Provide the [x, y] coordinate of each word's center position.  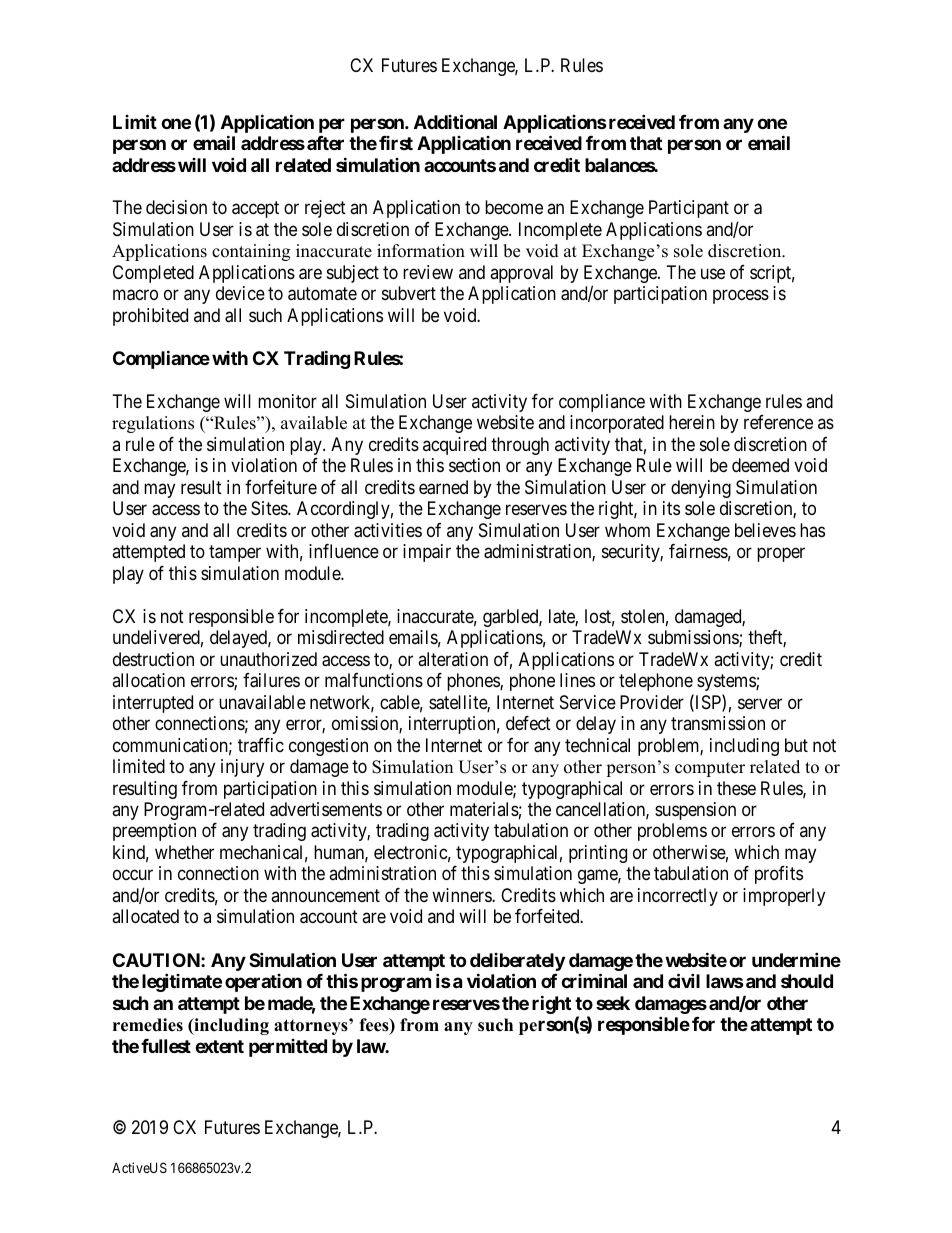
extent [219, 1046]
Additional [455, 121]
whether [184, 852]
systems [727, 682]
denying [701, 489]
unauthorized [268, 659]
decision [176, 207]
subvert [409, 293]
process [741, 297]
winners [462, 895]
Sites [270, 508]
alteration [453, 659]
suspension [695, 811]
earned [443, 487]
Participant [689, 209]
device [240, 293]
